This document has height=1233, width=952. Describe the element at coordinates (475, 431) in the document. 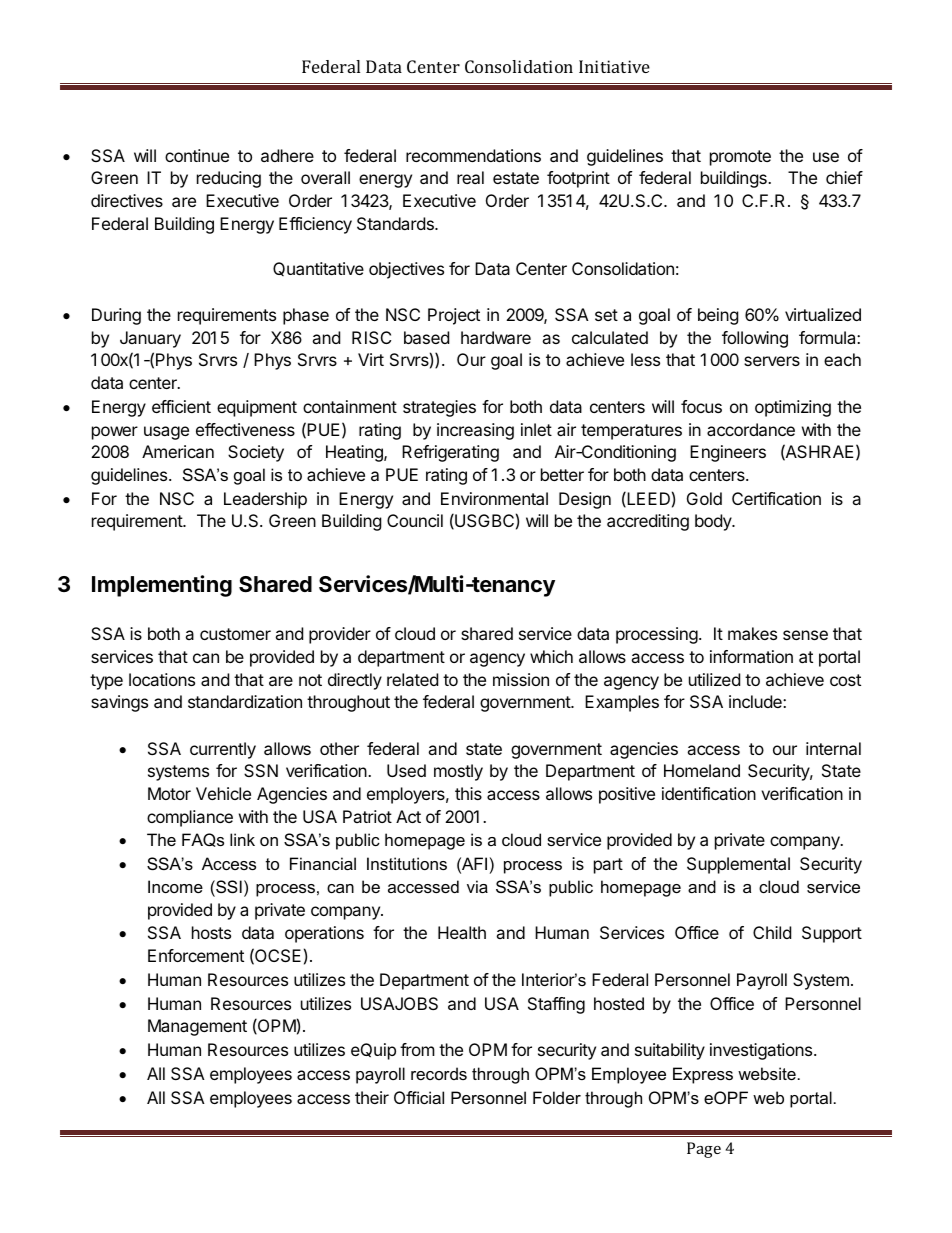

I see `increasing` at that location.
